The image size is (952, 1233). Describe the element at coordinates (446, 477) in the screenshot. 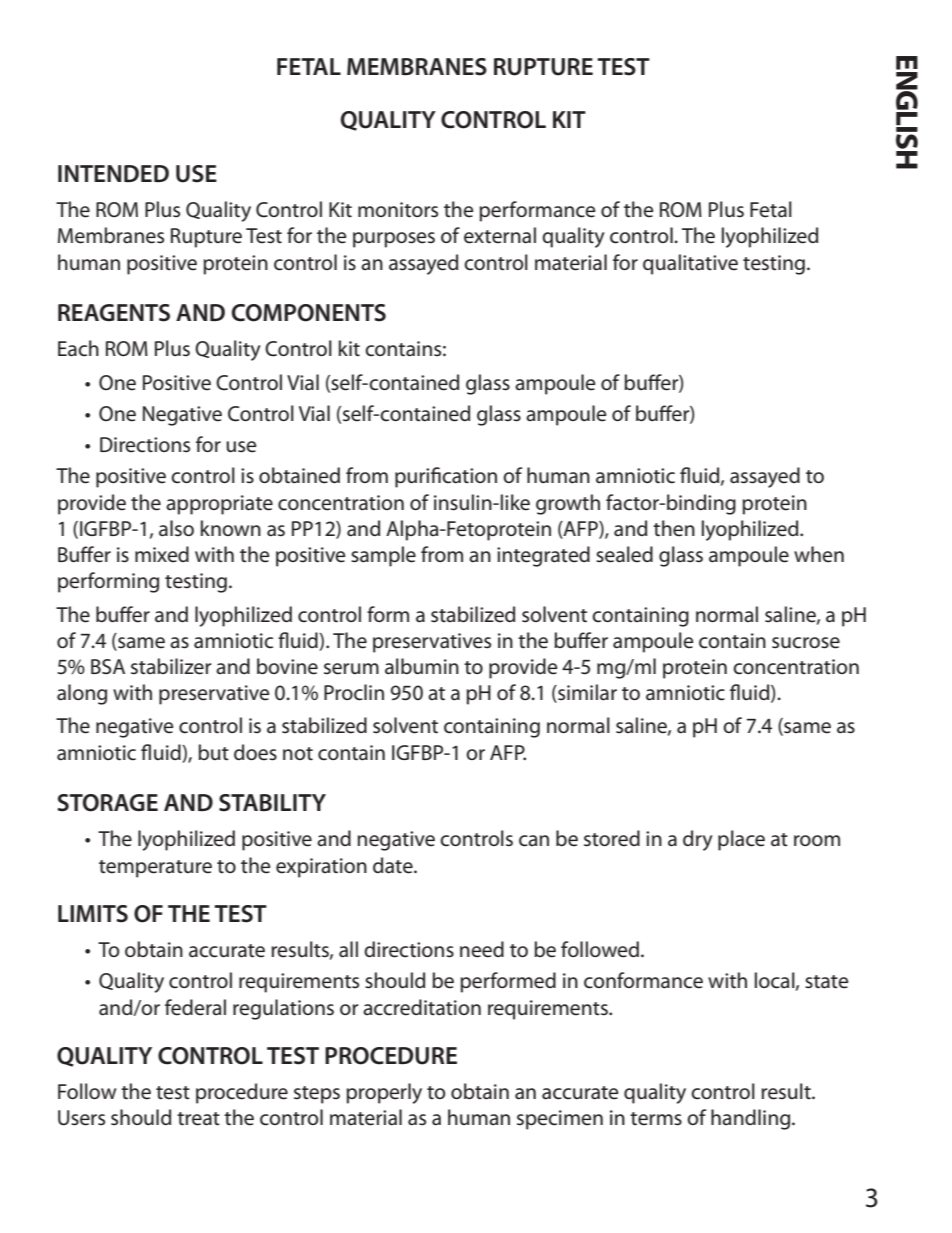

I see `purification` at that location.
